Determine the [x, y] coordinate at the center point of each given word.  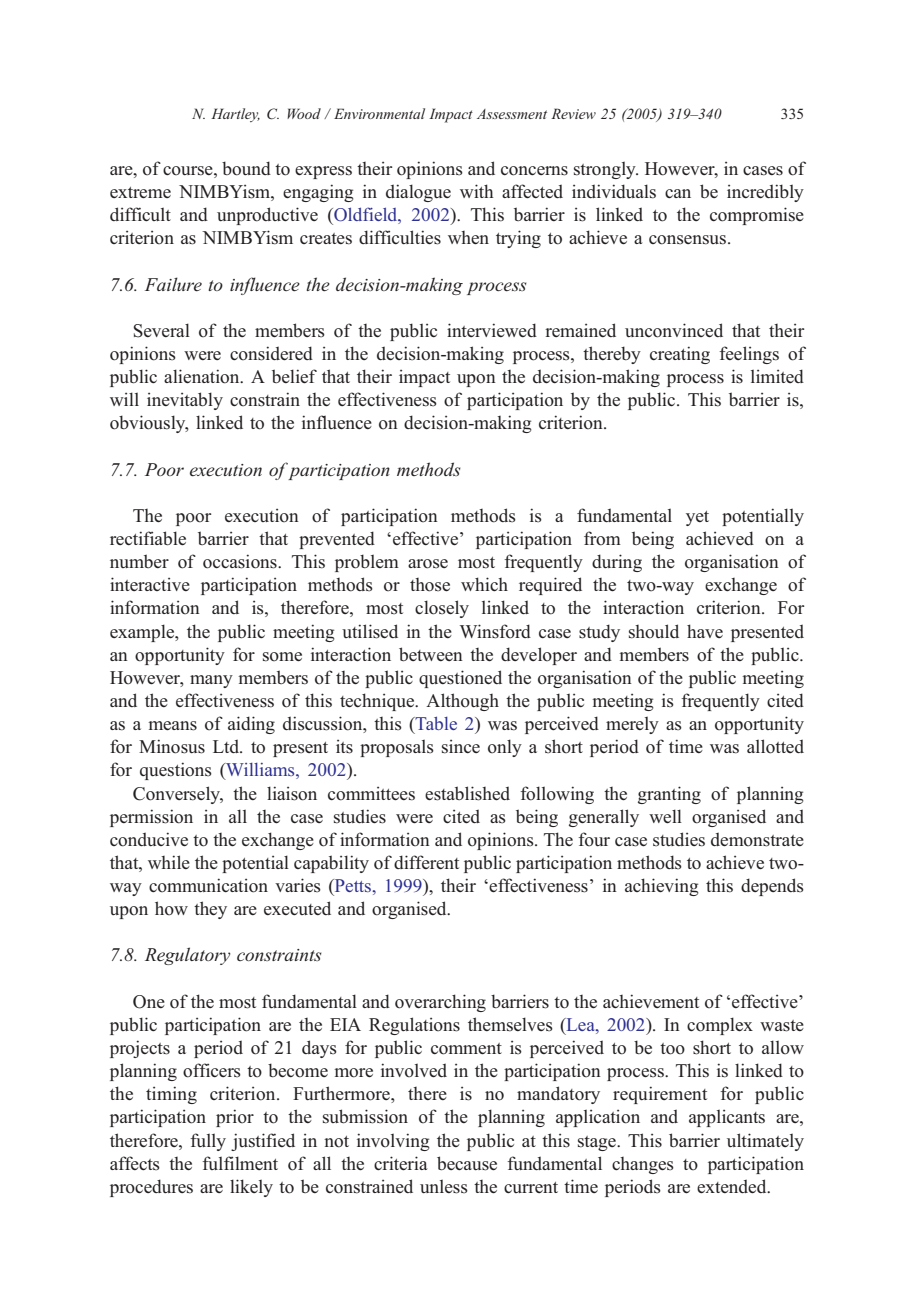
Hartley [235, 115]
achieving [662, 887]
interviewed [492, 330]
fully [208, 1142]
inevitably [185, 401]
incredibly [765, 193]
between [431, 654]
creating [680, 355]
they [210, 910]
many [211, 681]
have [705, 631]
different [426, 862]
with [476, 191]
